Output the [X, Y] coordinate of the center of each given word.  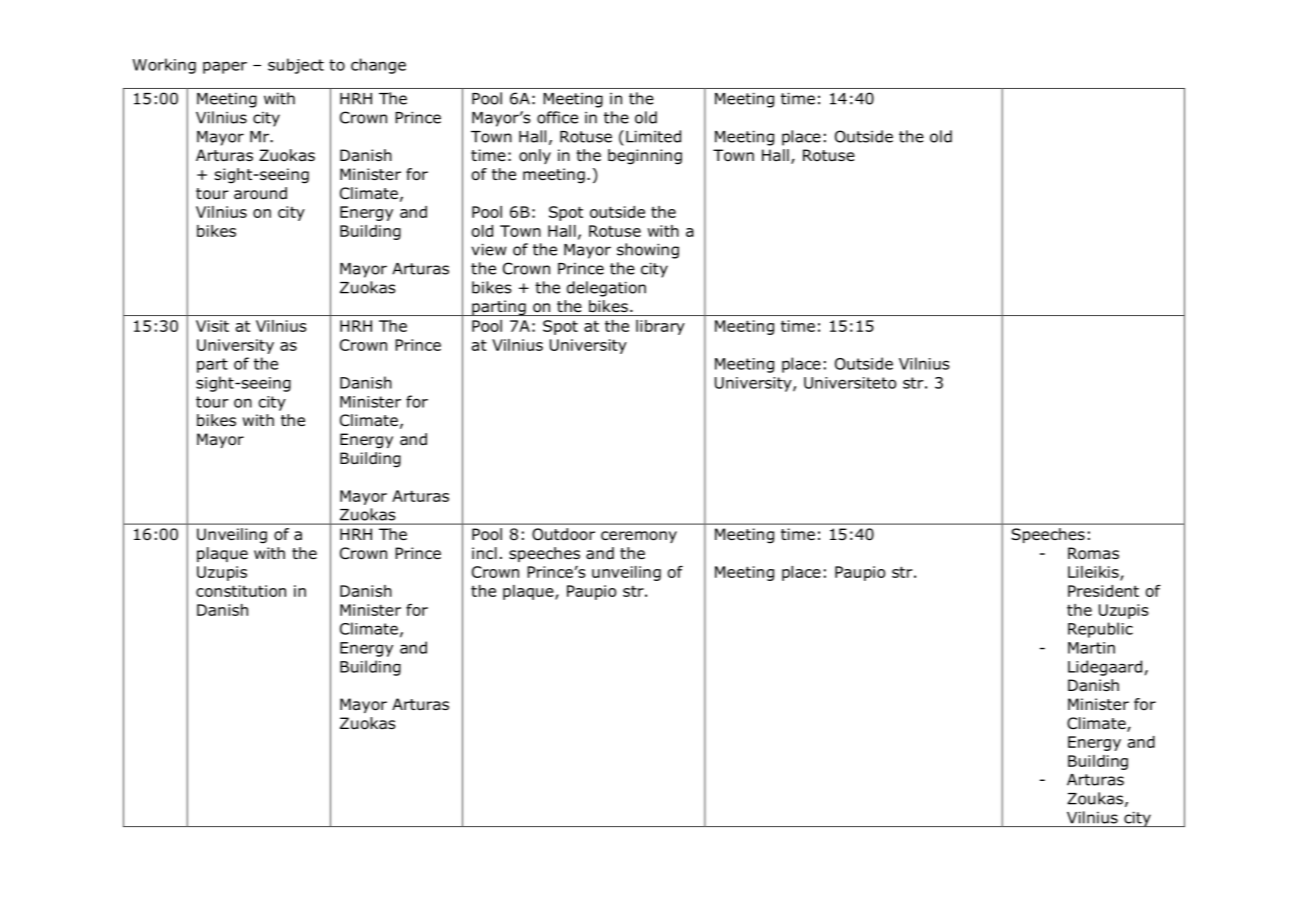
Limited [653, 136]
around [260, 193]
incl [484, 553]
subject [296, 66]
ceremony [639, 537]
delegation [606, 289]
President [1103, 591]
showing [648, 251]
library [660, 327]
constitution [241, 591]
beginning [645, 157]
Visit [212, 326]
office [557, 117]
